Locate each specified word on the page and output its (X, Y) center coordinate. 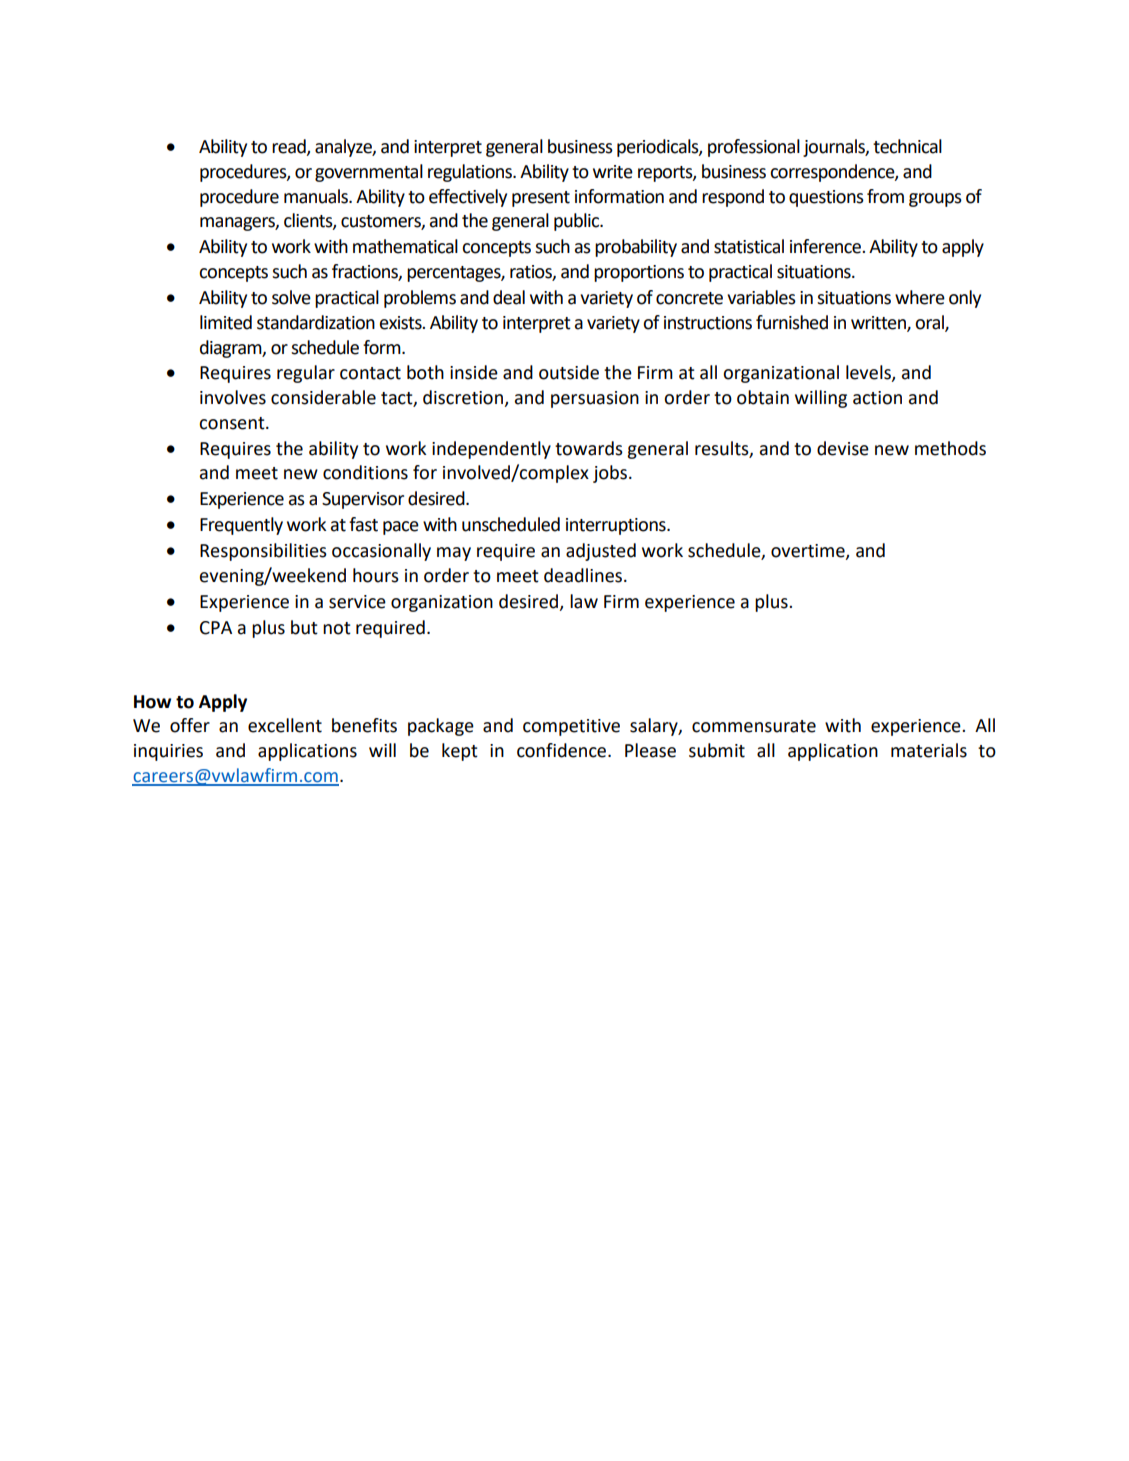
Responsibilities (263, 552)
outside (569, 372)
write (613, 172)
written (879, 323)
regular (306, 374)
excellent (285, 725)
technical (907, 146)
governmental (369, 173)
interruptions (617, 526)
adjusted (601, 552)
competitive (571, 727)
